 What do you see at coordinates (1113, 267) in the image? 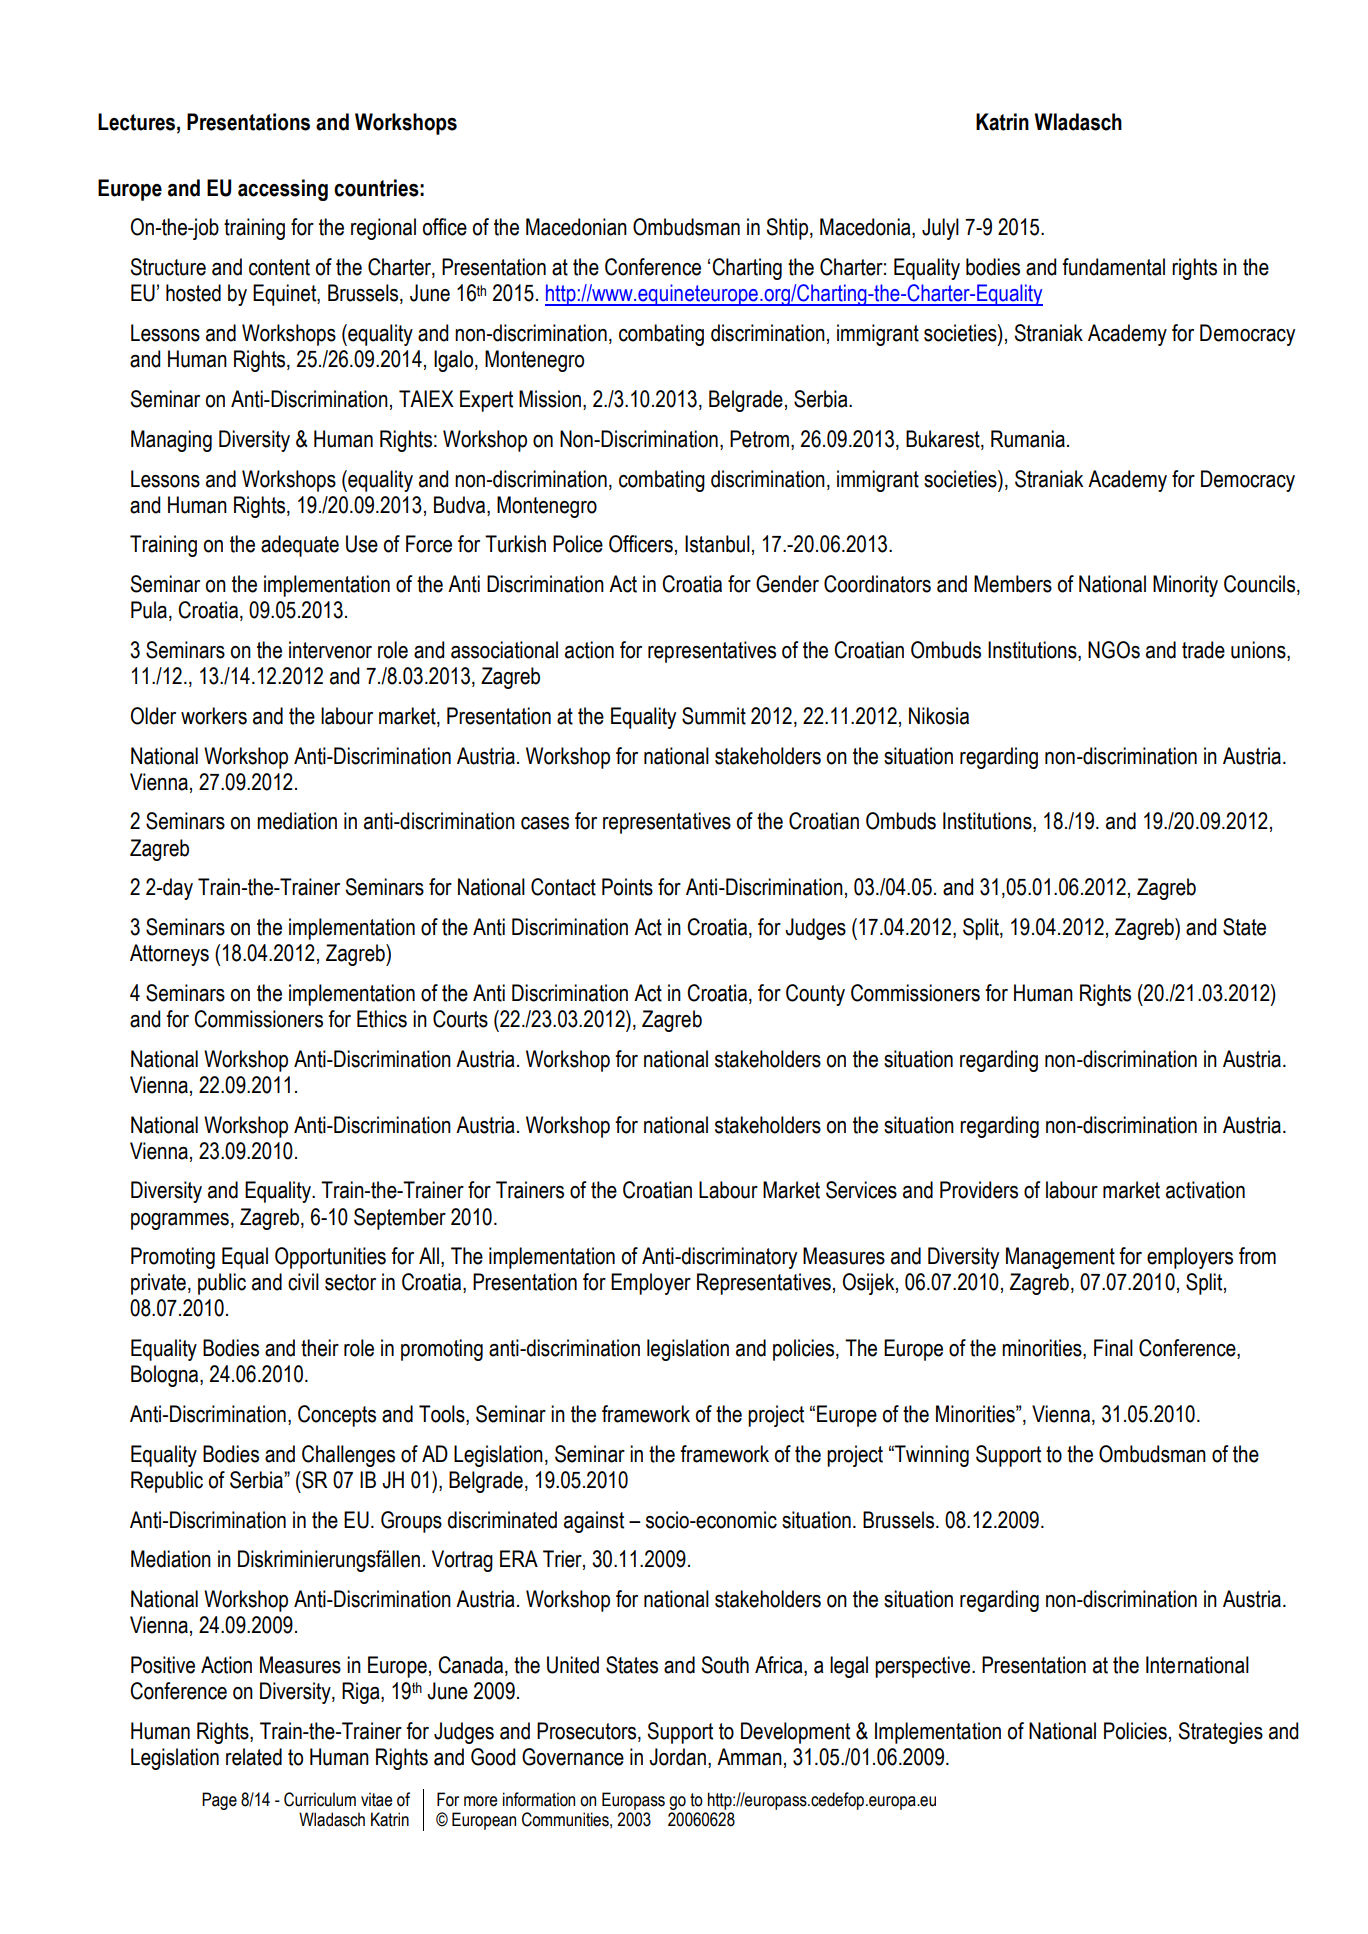
I see `fundamental` at bounding box center [1113, 267].
